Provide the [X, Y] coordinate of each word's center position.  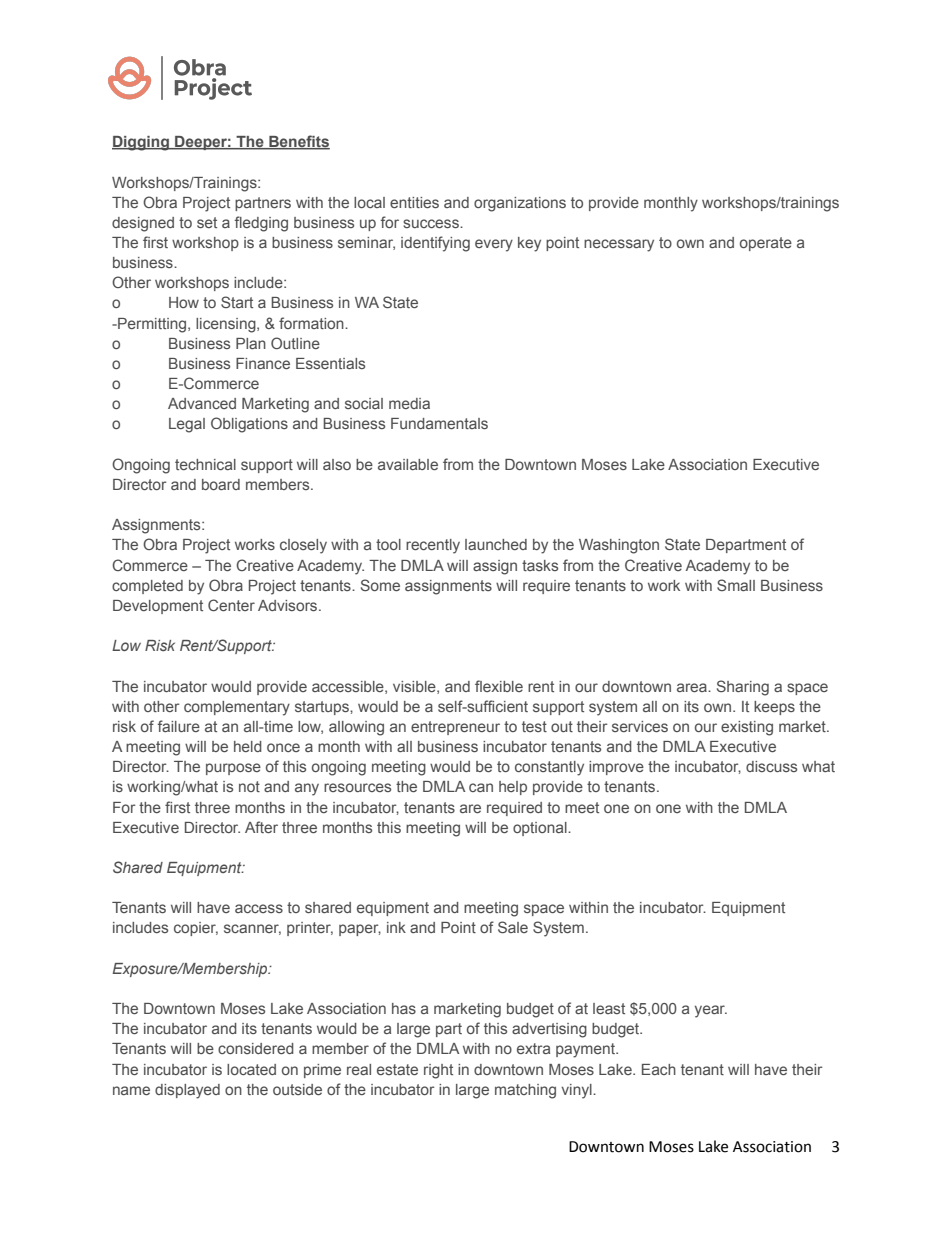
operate [766, 244]
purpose [233, 769]
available [408, 464]
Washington [619, 546]
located [251, 1069]
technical [205, 464]
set [207, 222]
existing [747, 728]
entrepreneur [455, 728]
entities [414, 202]
